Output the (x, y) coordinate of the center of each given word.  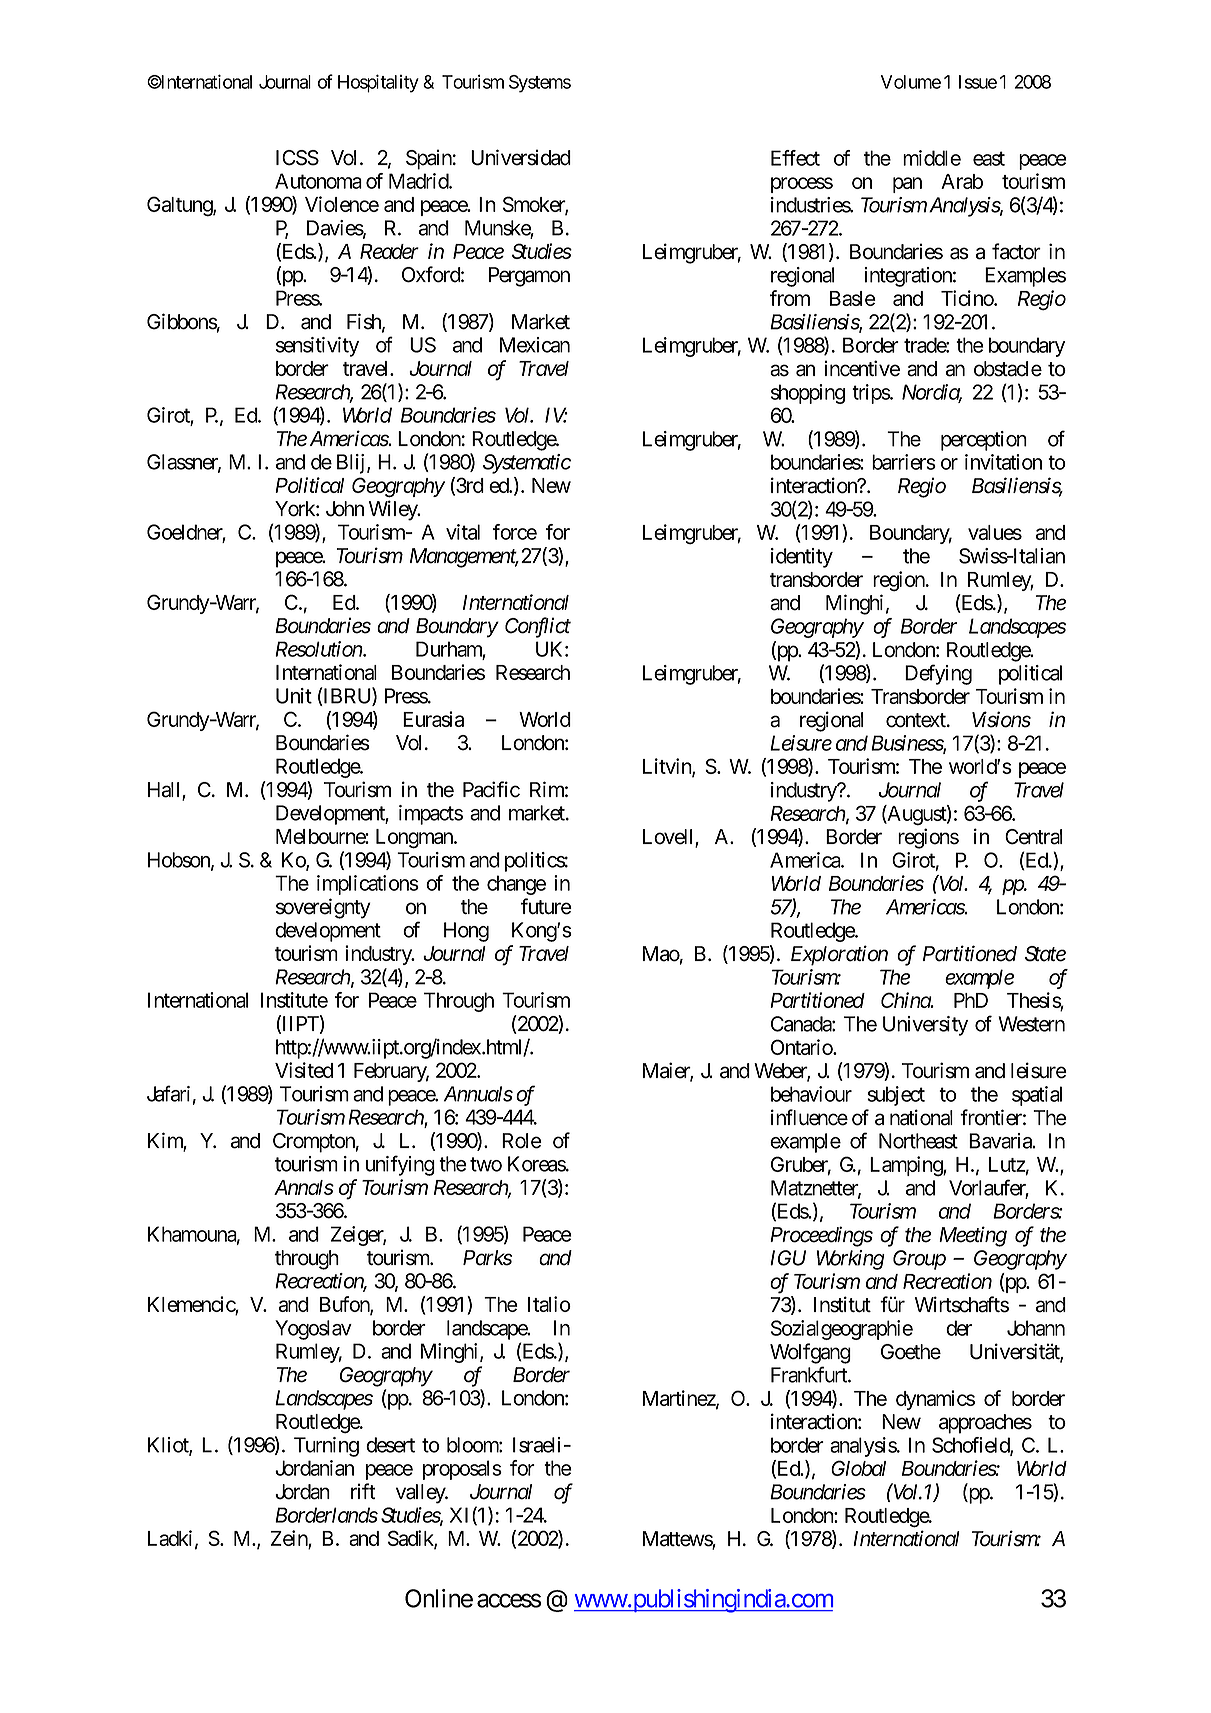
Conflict (538, 627)
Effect (795, 158)
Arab (962, 181)
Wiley (394, 510)
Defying (938, 674)
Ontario (802, 1047)
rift (363, 1491)
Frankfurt (810, 1374)
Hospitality (378, 83)
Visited (304, 1070)
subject (896, 1096)
